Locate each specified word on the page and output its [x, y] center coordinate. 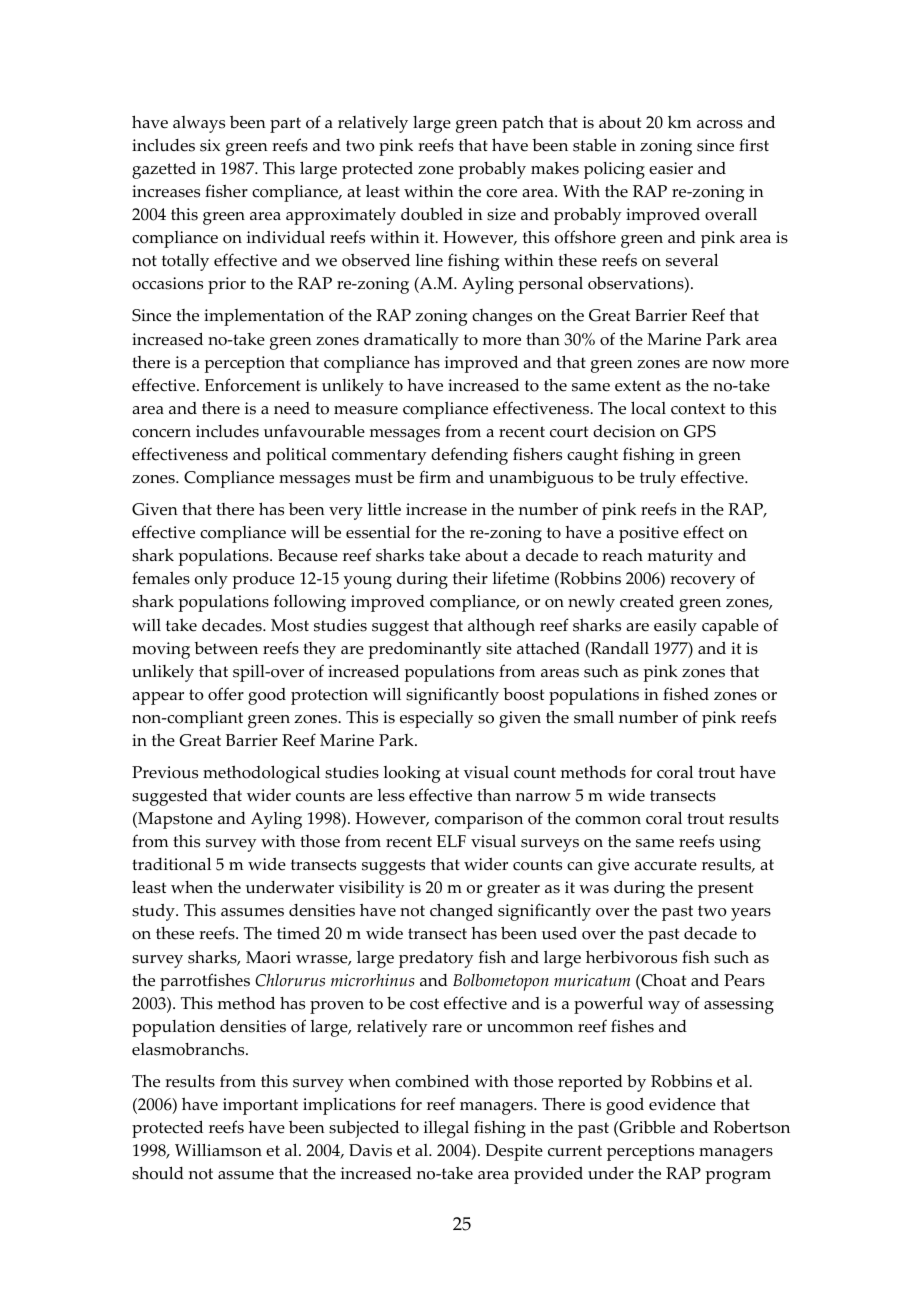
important [260, 1106]
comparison [479, 820]
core [501, 193]
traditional [171, 864]
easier [671, 168]
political [296, 456]
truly [658, 479]
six [210, 145]
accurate [665, 865]
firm [435, 476]
